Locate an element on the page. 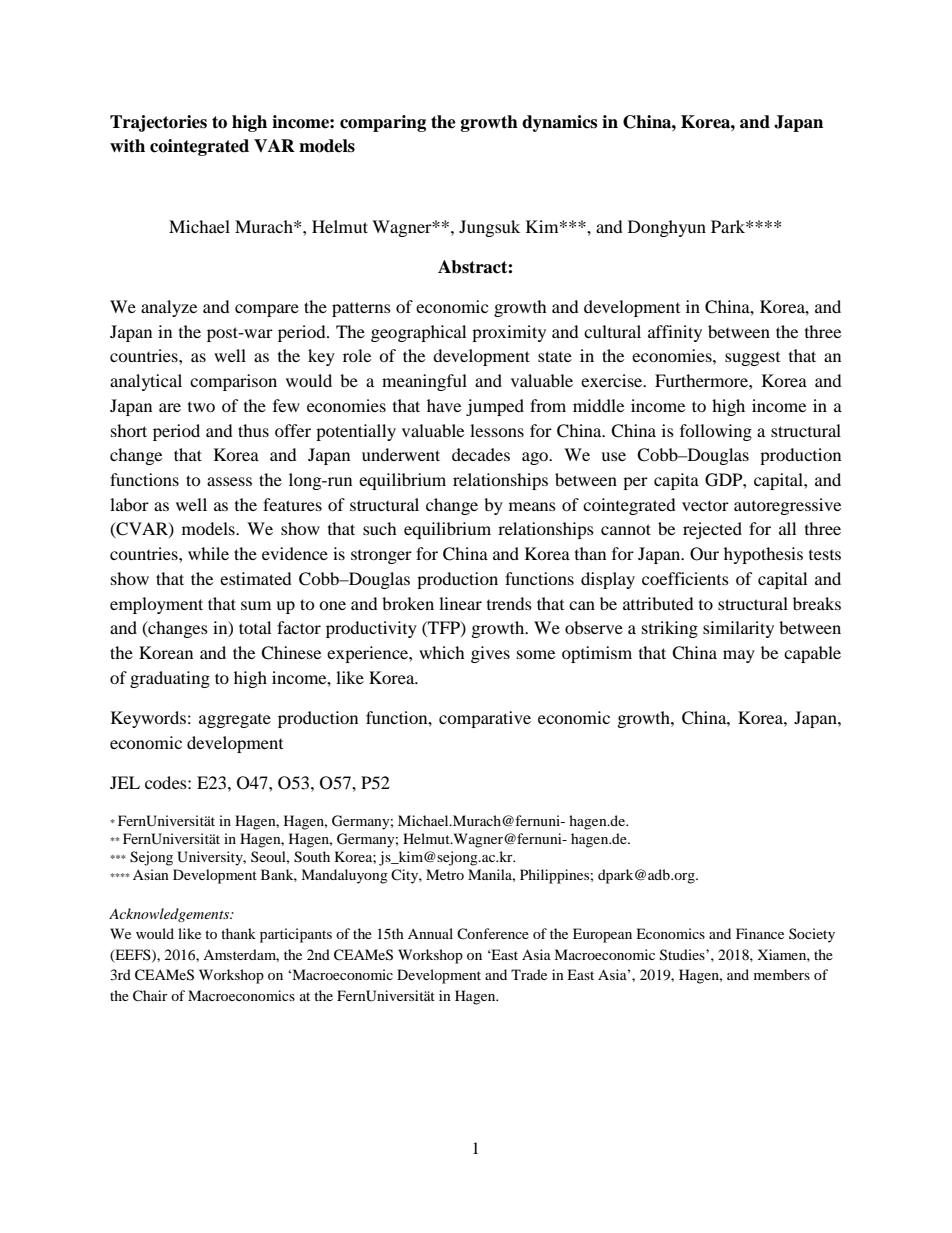 The image size is (952, 1233). South is located at coordinates (312, 857).
